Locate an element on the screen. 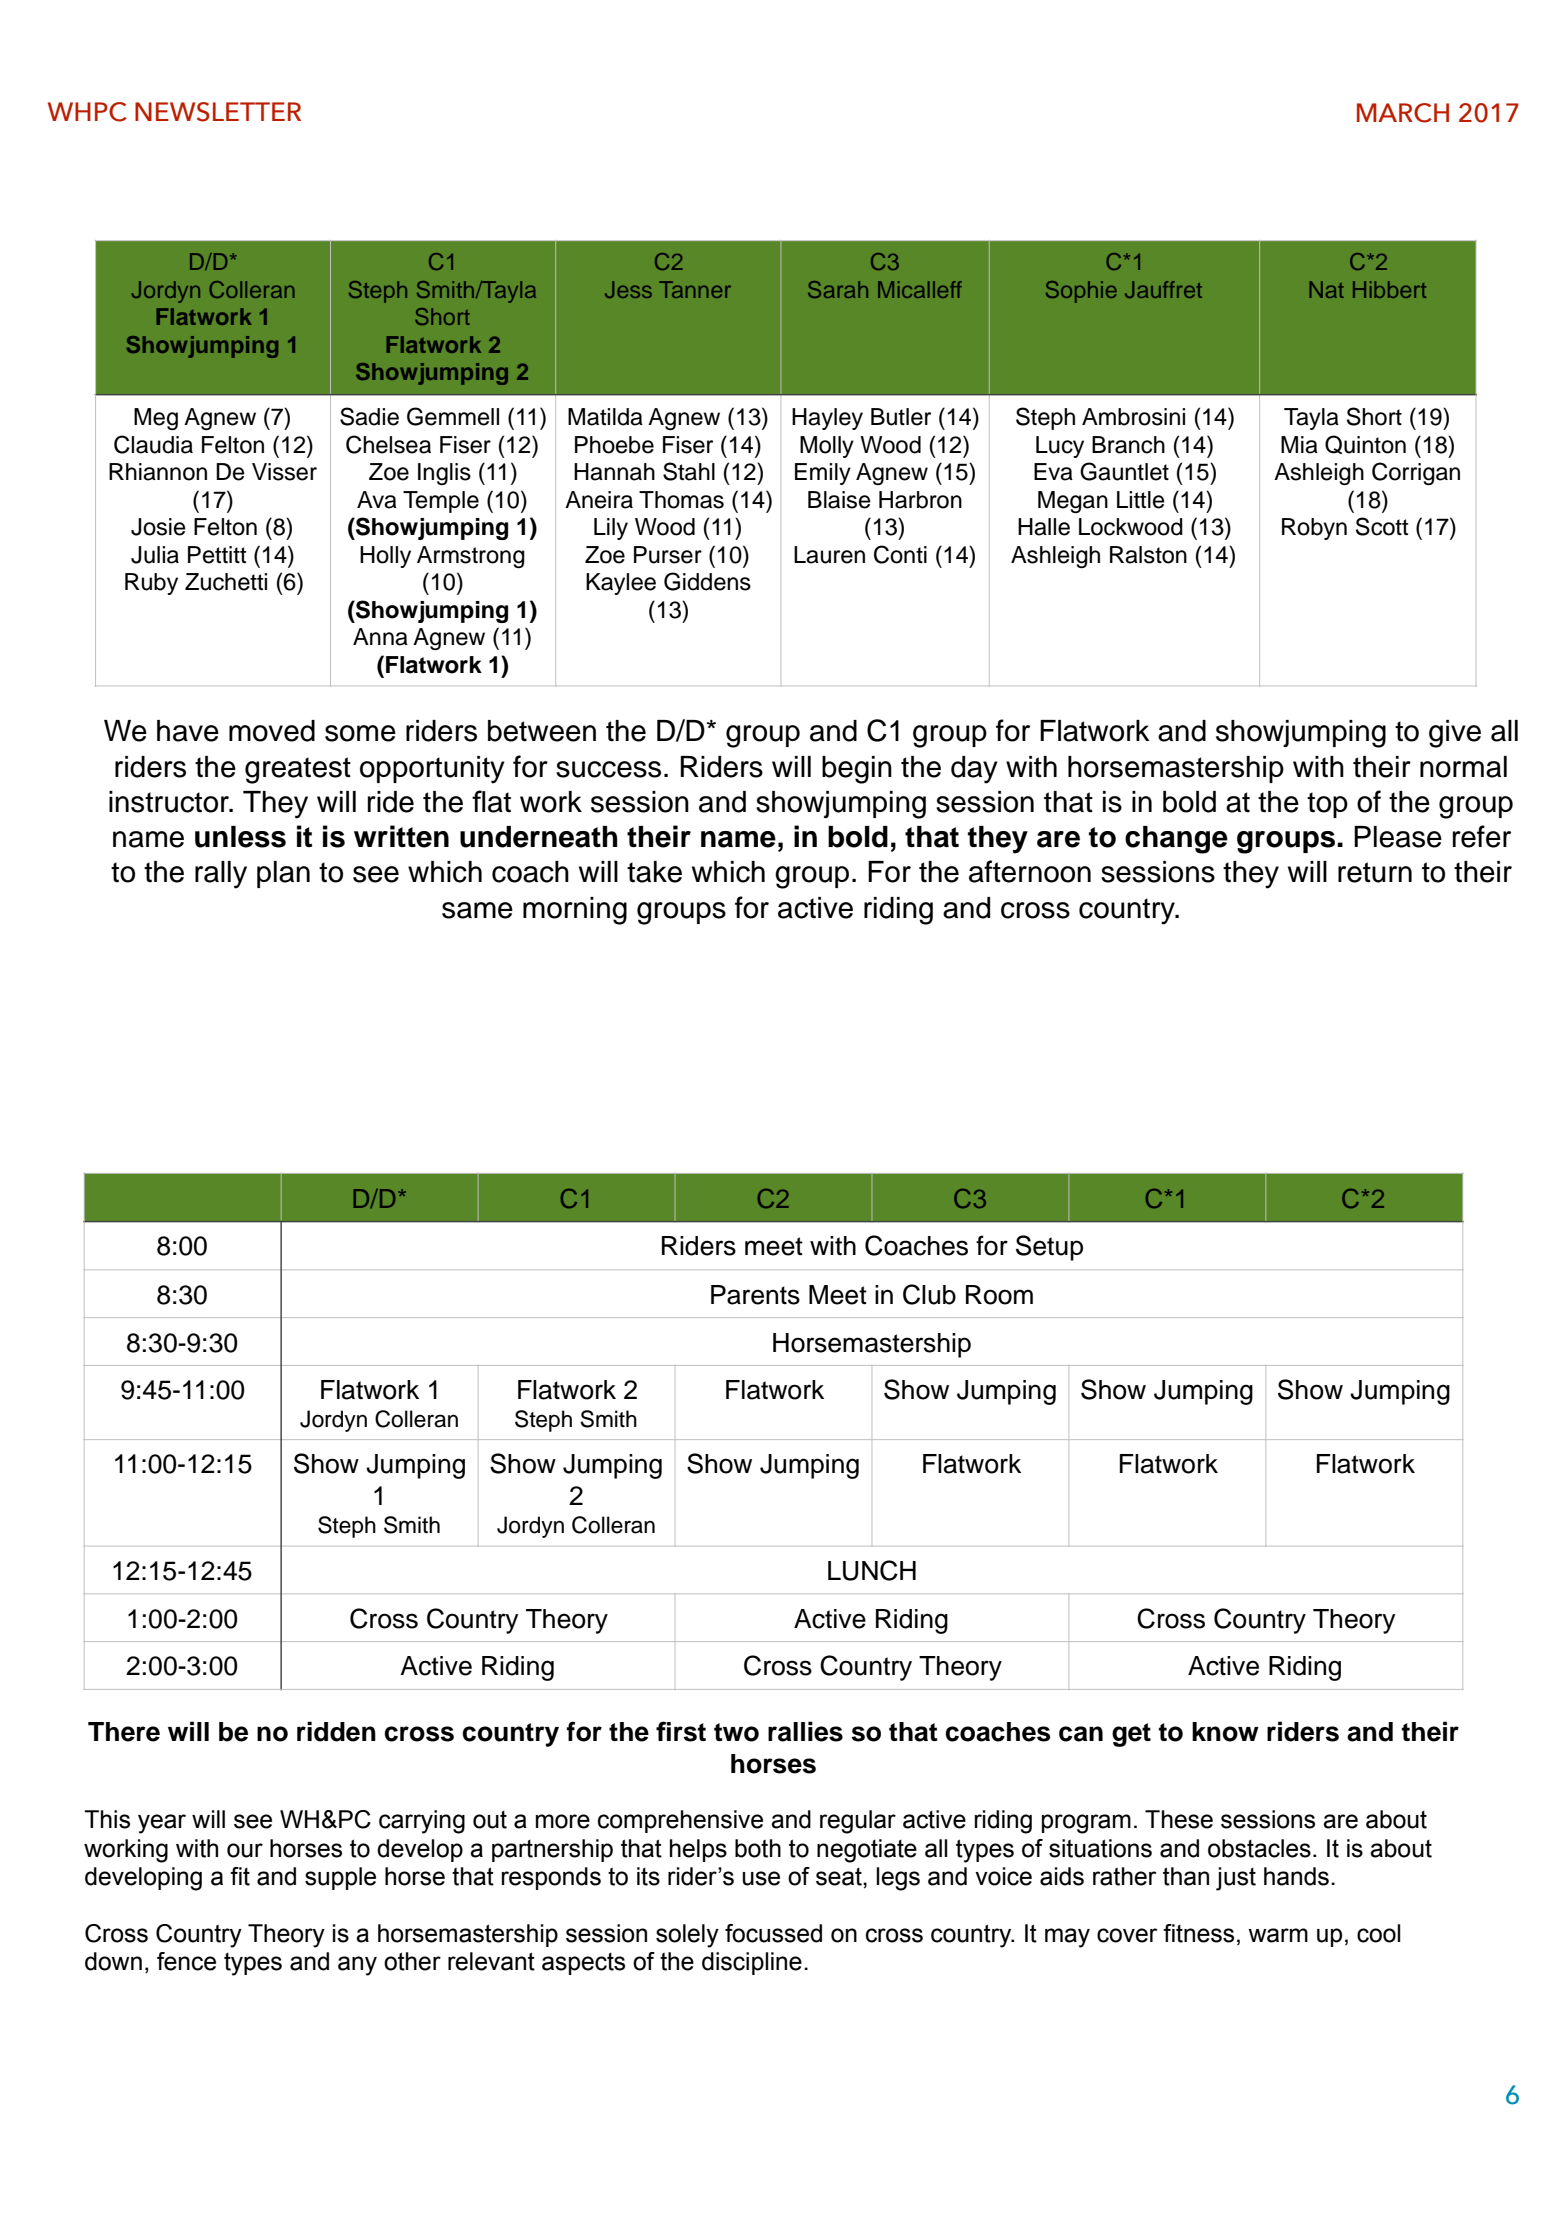  Ruby is located at coordinates (151, 584).
